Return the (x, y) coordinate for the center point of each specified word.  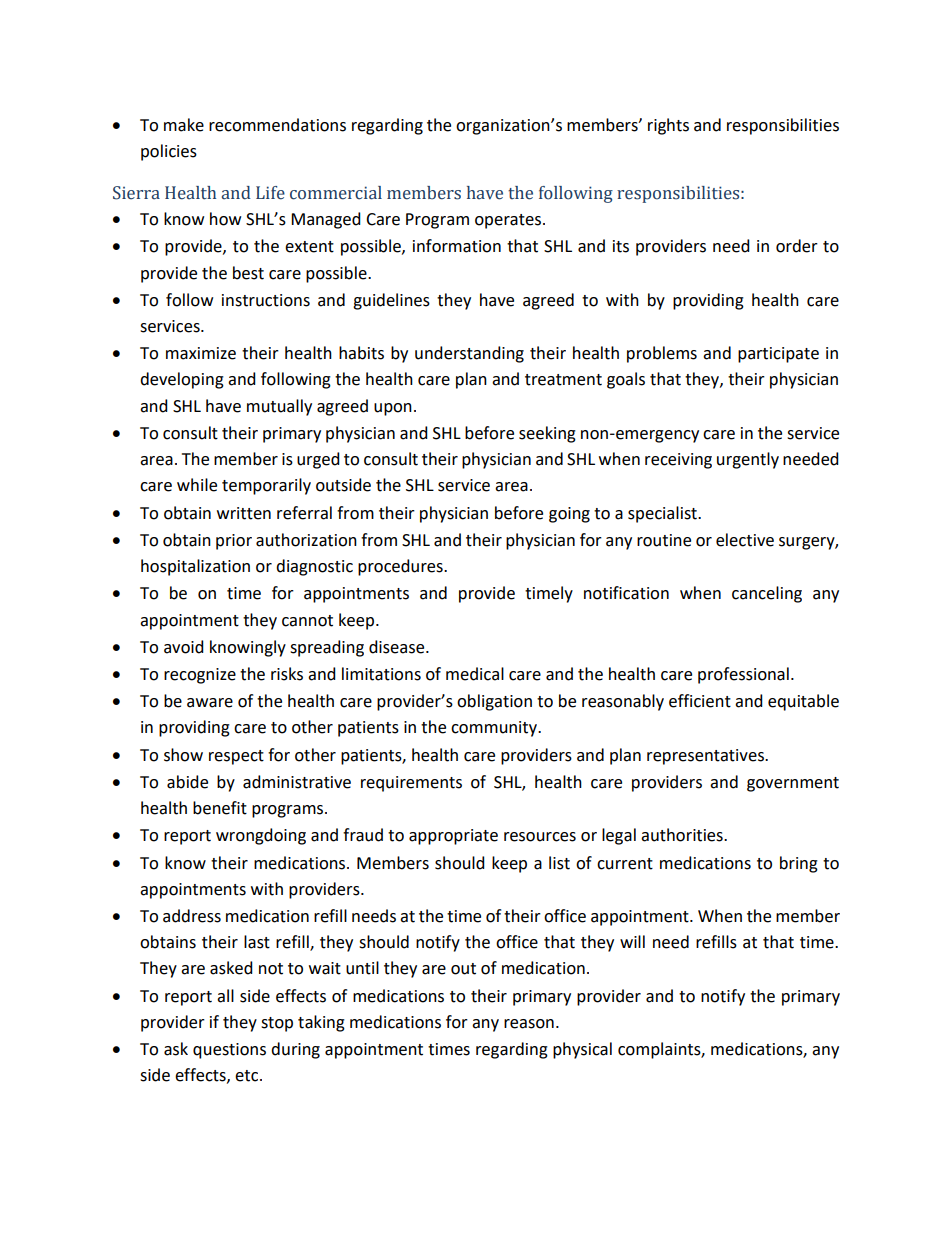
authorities (683, 835)
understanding (469, 354)
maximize (201, 353)
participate (778, 355)
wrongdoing (261, 836)
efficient (700, 701)
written (244, 513)
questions (229, 1051)
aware (210, 703)
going (569, 515)
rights (668, 126)
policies (169, 152)
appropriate (453, 837)
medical (475, 674)
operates (508, 221)
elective (745, 540)
